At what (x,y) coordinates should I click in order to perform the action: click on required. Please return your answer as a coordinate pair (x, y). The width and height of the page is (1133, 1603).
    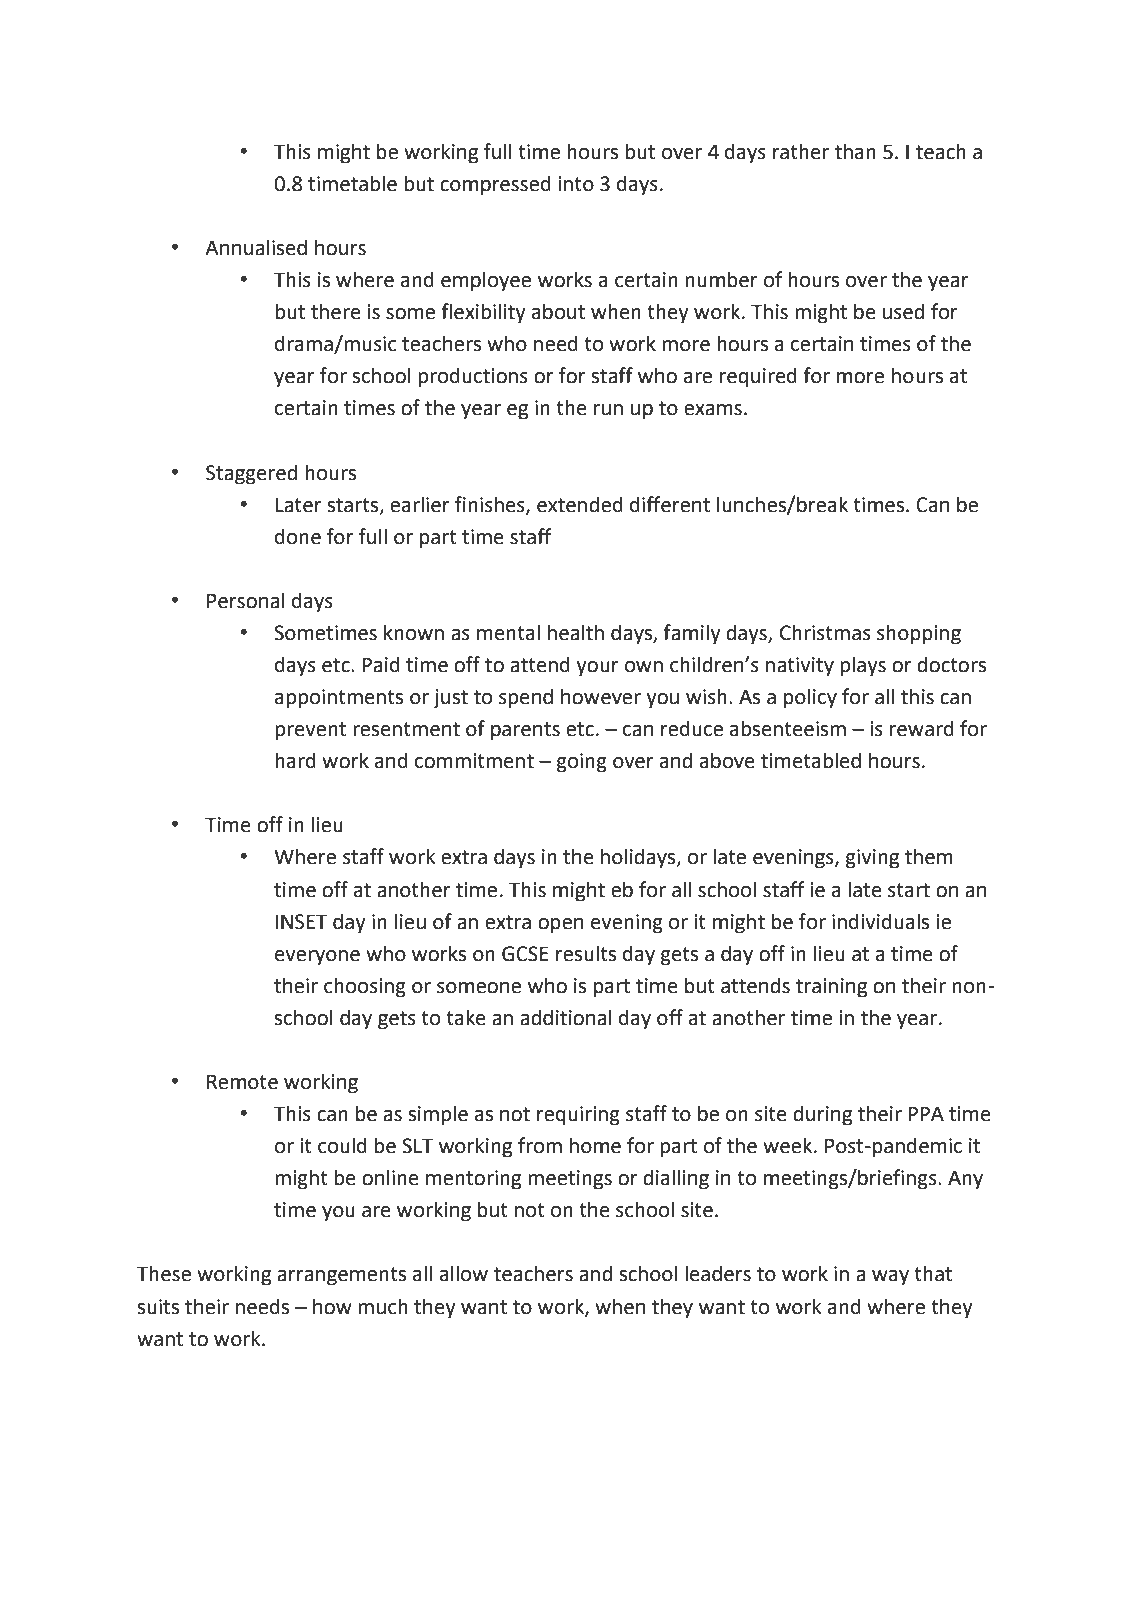
    Looking at the image, I should click on (758, 377).
